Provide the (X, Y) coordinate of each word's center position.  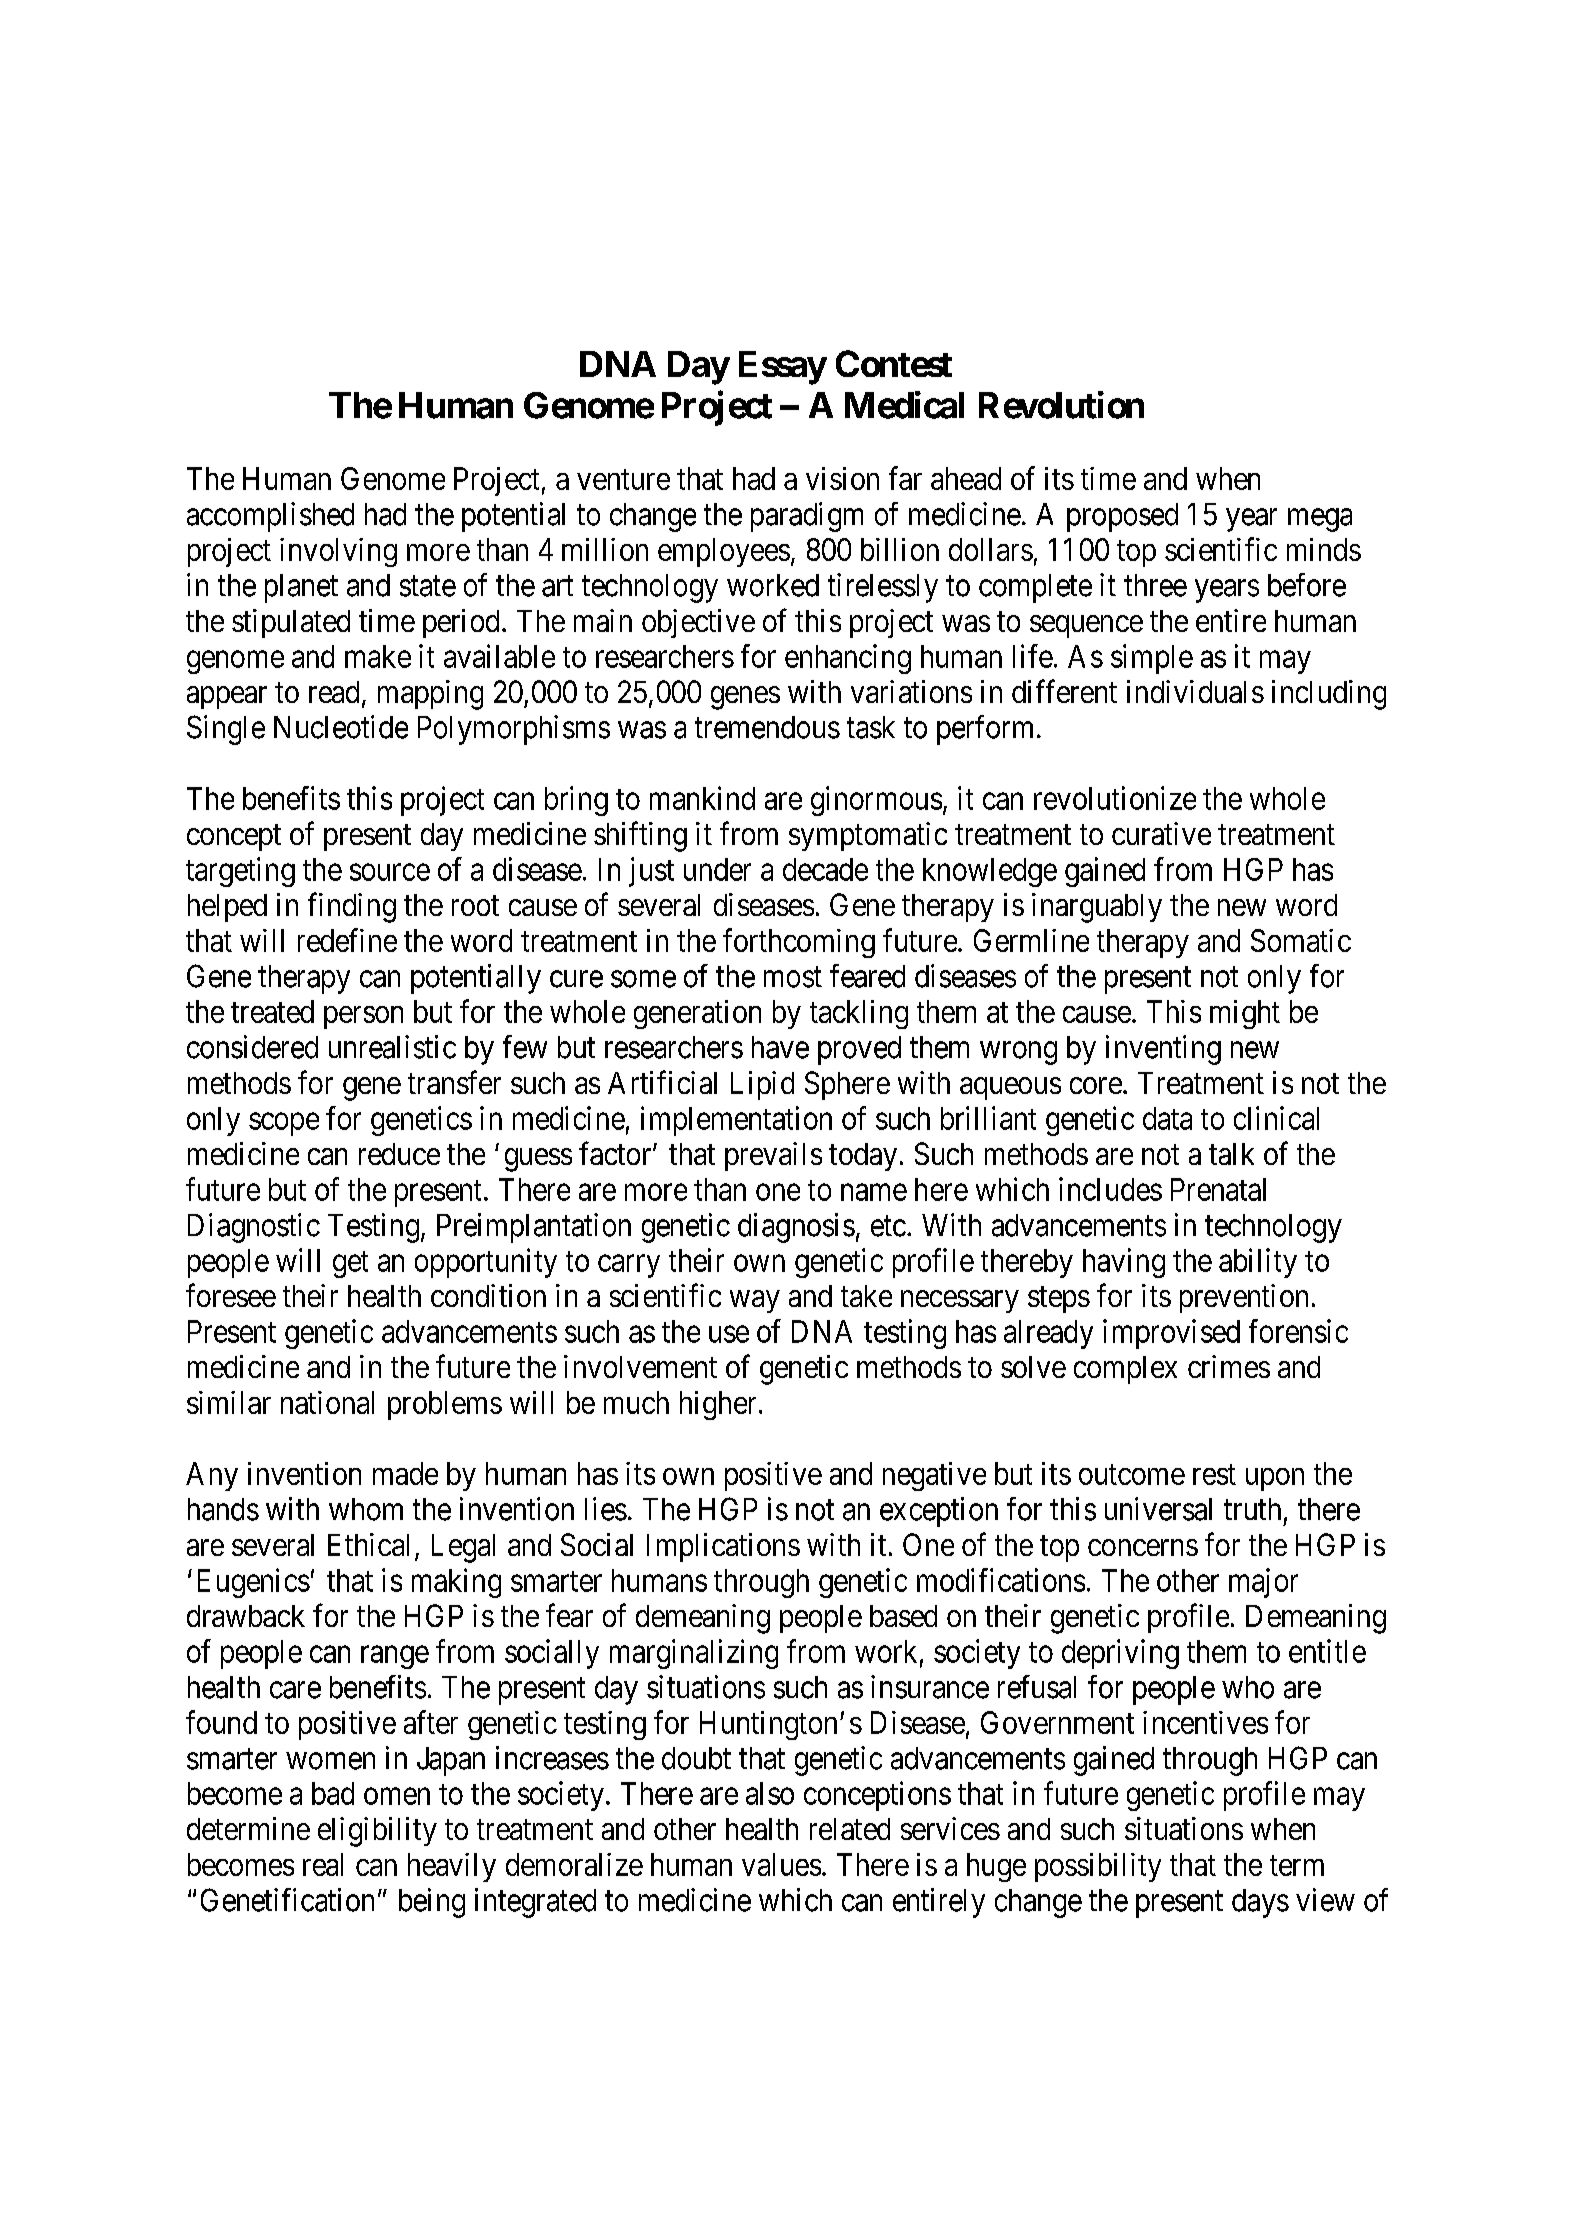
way (755, 1301)
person (363, 1017)
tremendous (767, 727)
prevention (1244, 1298)
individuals (1195, 691)
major (1263, 1583)
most (793, 977)
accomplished (270, 517)
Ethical (368, 1544)
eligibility (377, 1832)
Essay (782, 368)
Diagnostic (254, 1228)
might (1245, 1014)
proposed (1122, 517)
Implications (723, 1547)
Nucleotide (341, 727)
